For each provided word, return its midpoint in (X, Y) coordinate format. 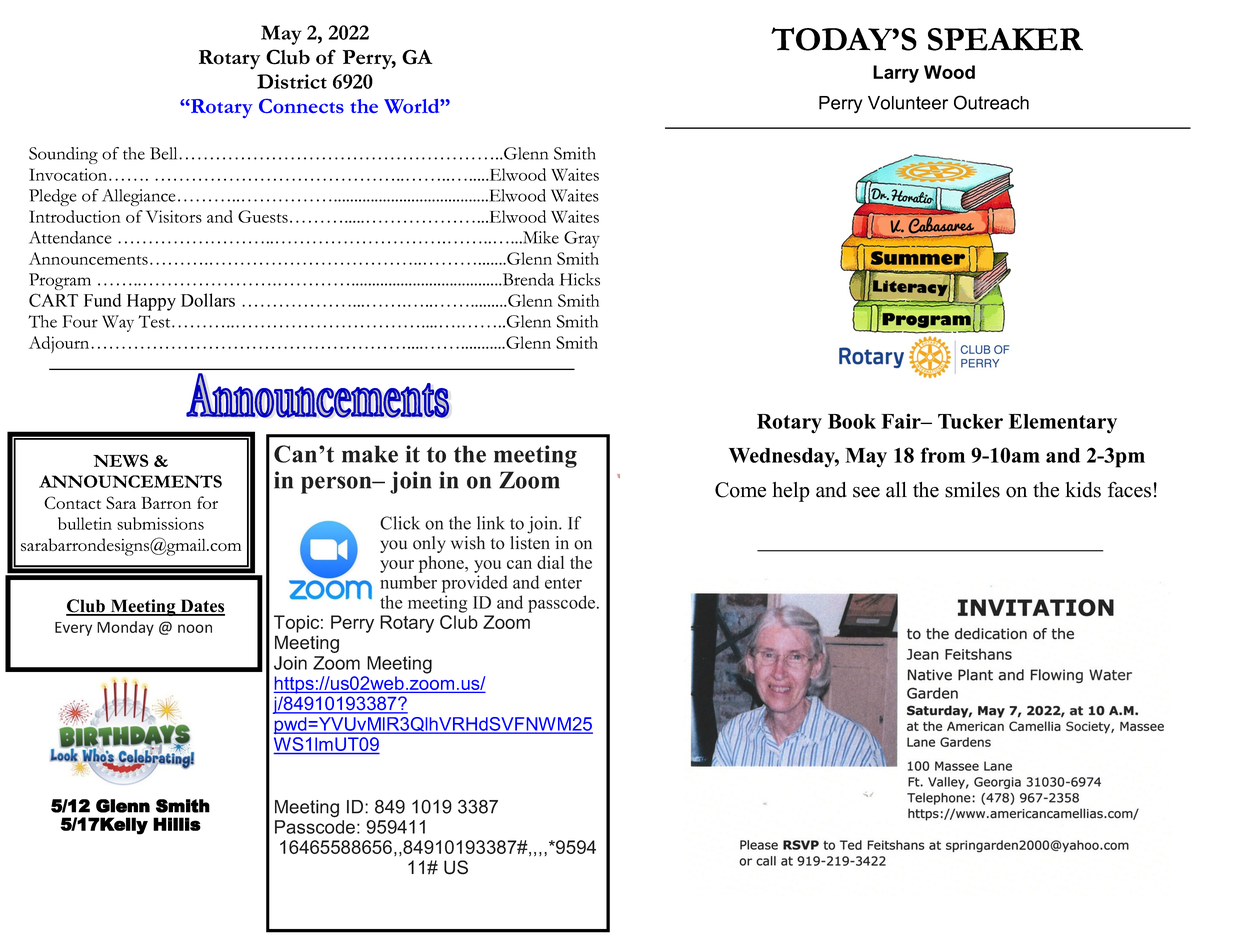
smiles (972, 490)
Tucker (970, 421)
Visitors (174, 216)
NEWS (120, 460)
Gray (582, 239)
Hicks (579, 279)
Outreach (991, 102)
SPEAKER (1005, 39)
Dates (201, 607)
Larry (896, 74)
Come (740, 490)
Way (118, 323)
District (292, 81)
